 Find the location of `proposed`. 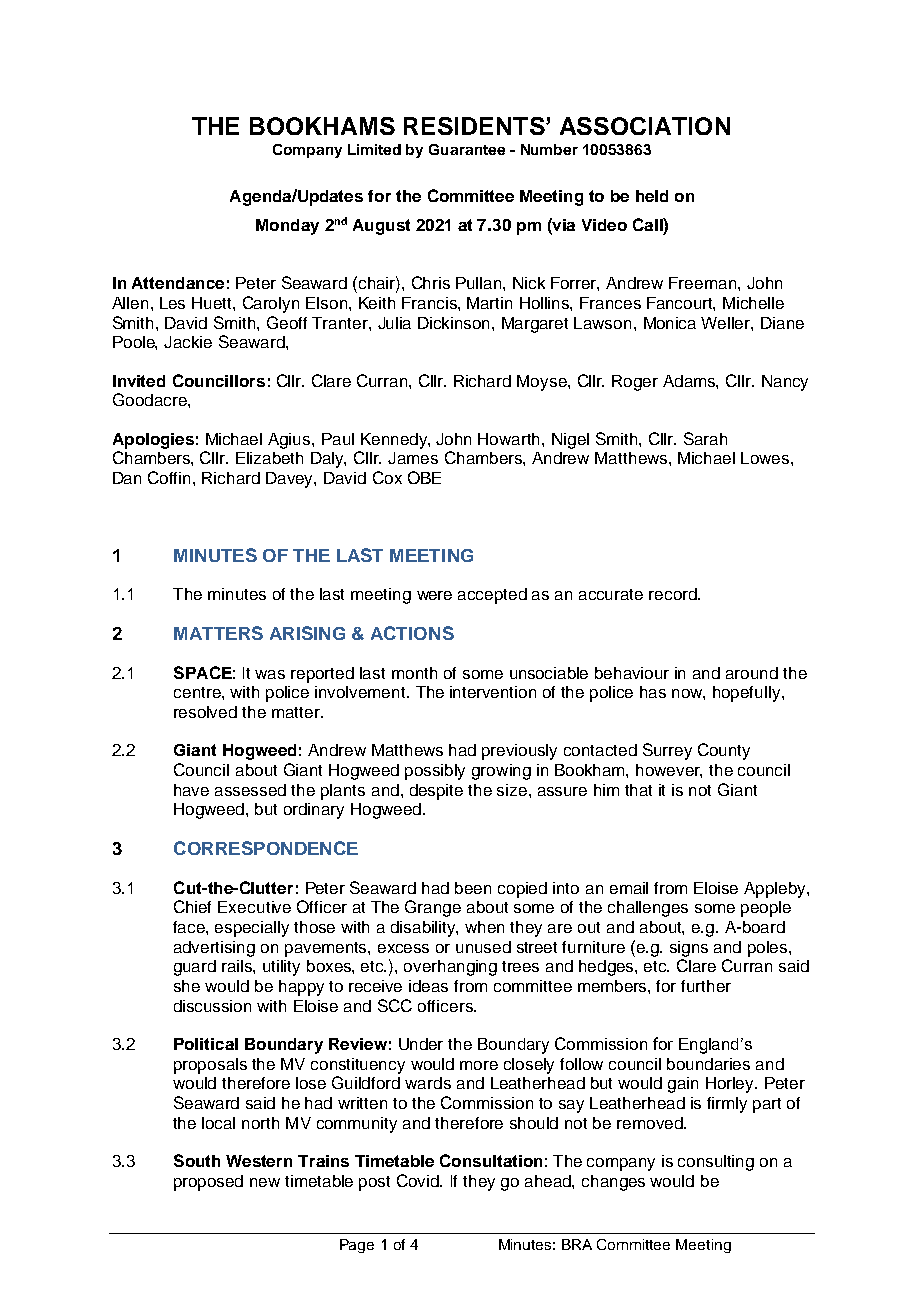

proposed is located at coordinates (208, 1183).
